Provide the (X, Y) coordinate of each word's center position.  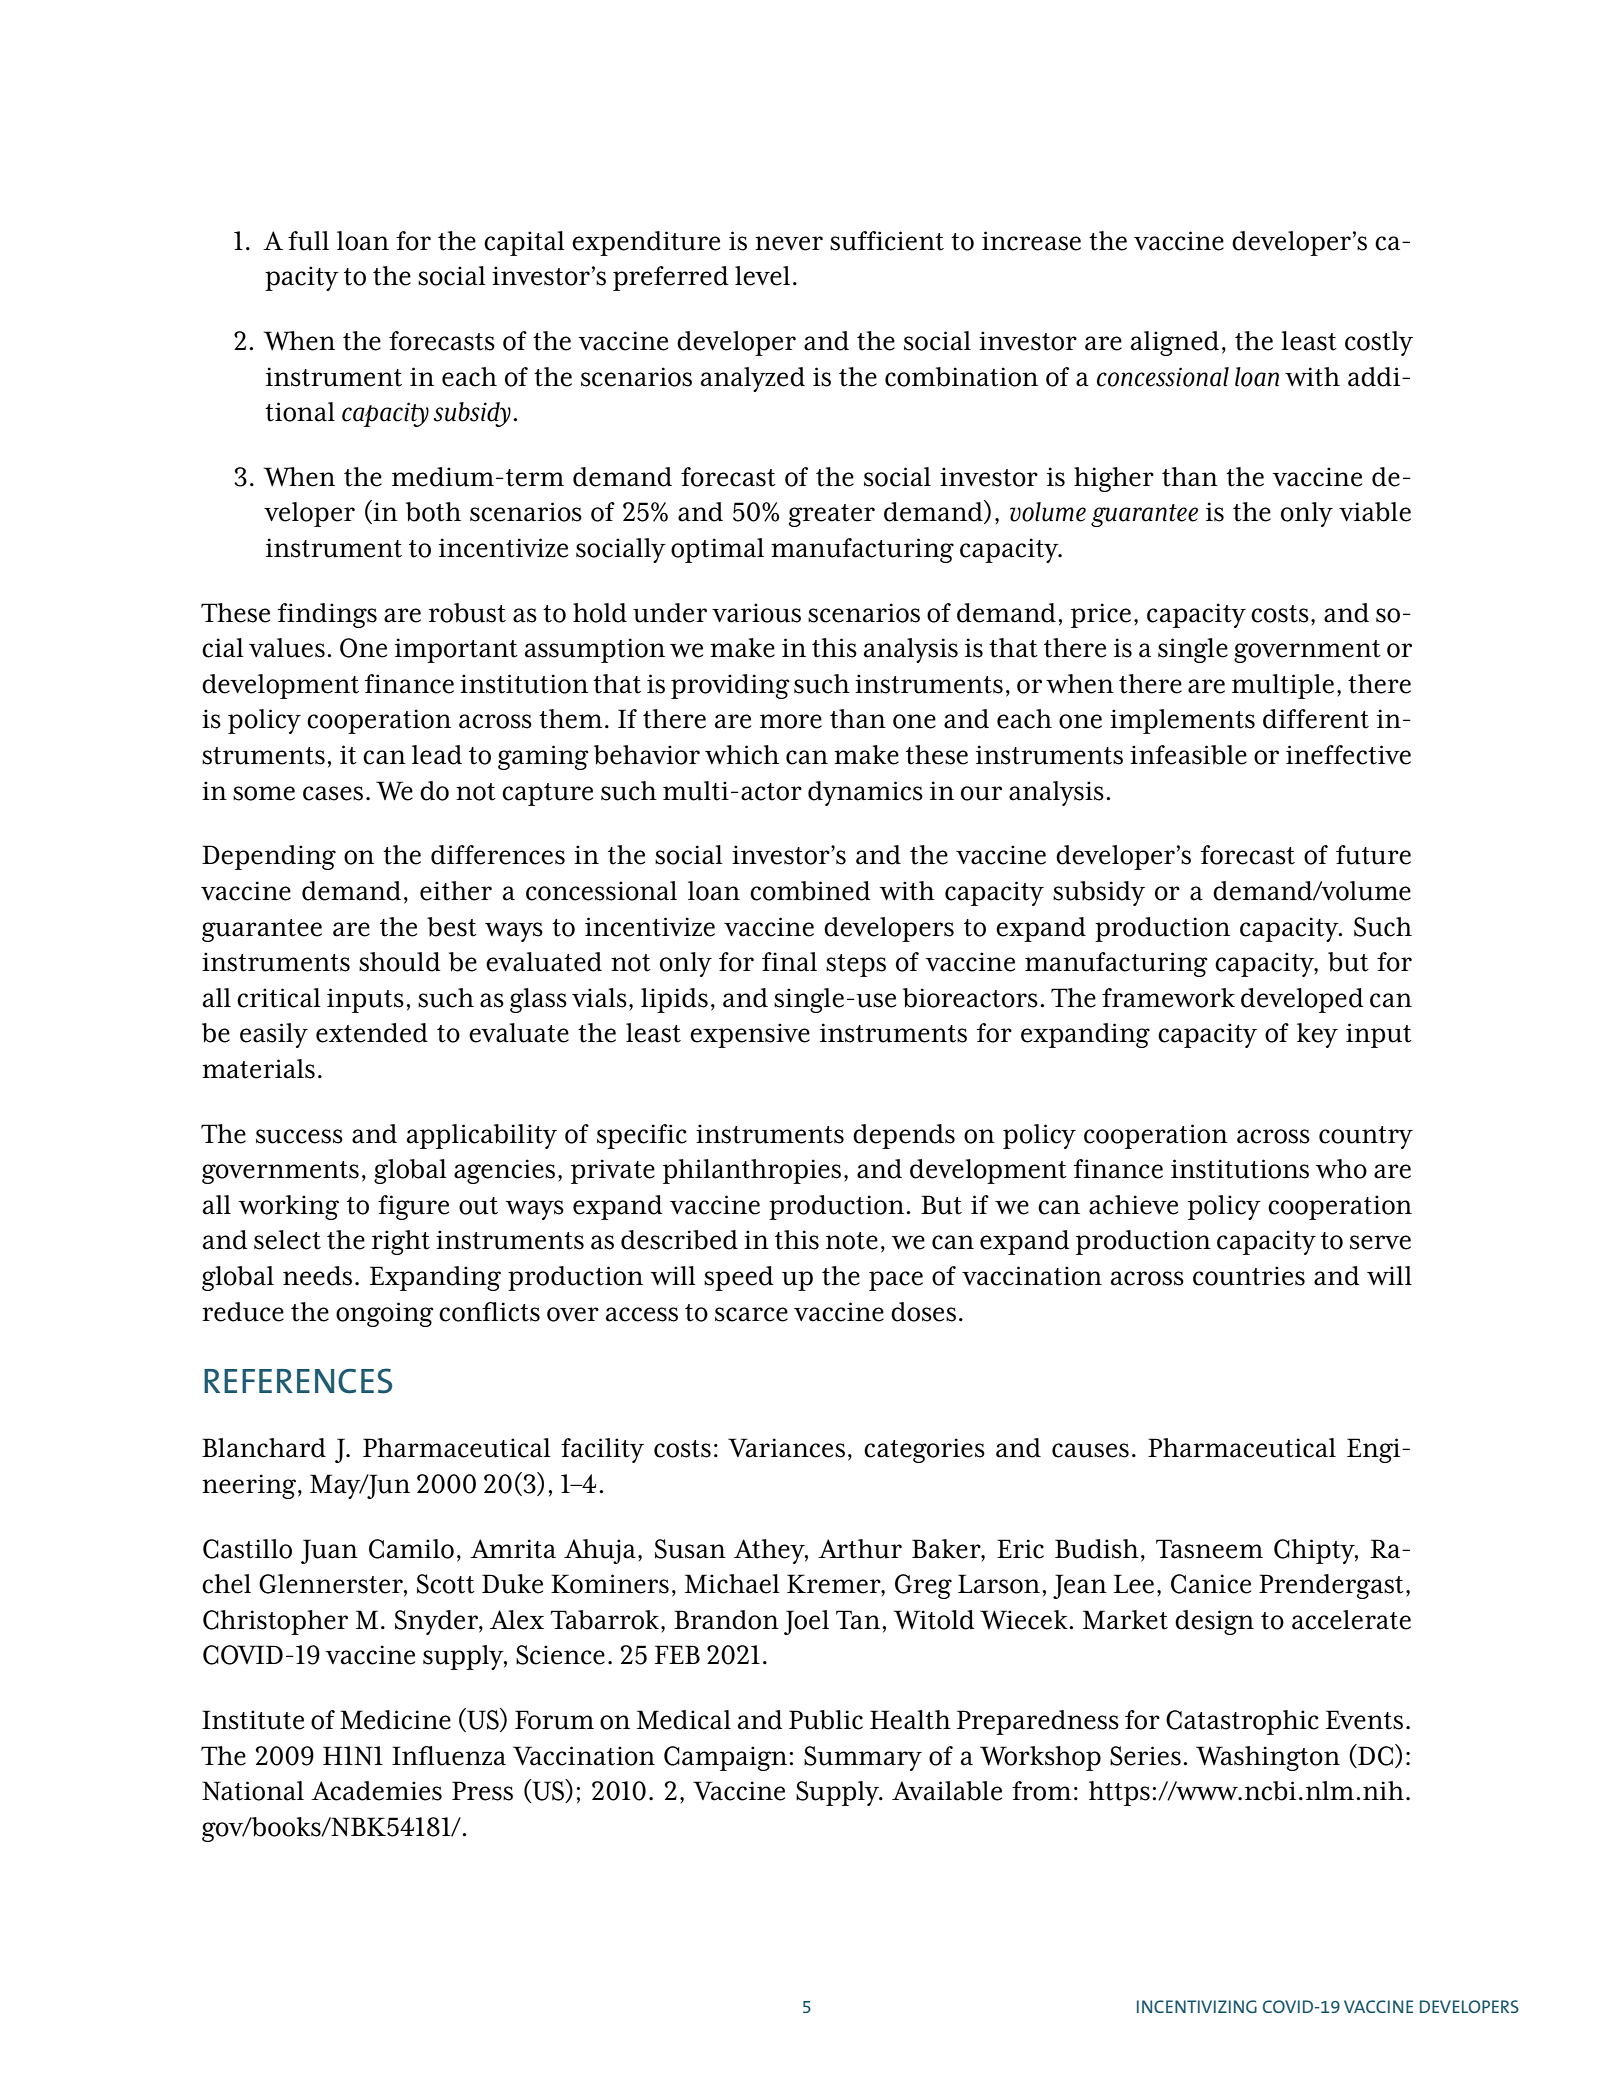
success (299, 1136)
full (308, 241)
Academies (376, 1791)
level (762, 276)
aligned (1175, 343)
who (1341, 1169)
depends (904, 1136)
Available (947, 1791)
